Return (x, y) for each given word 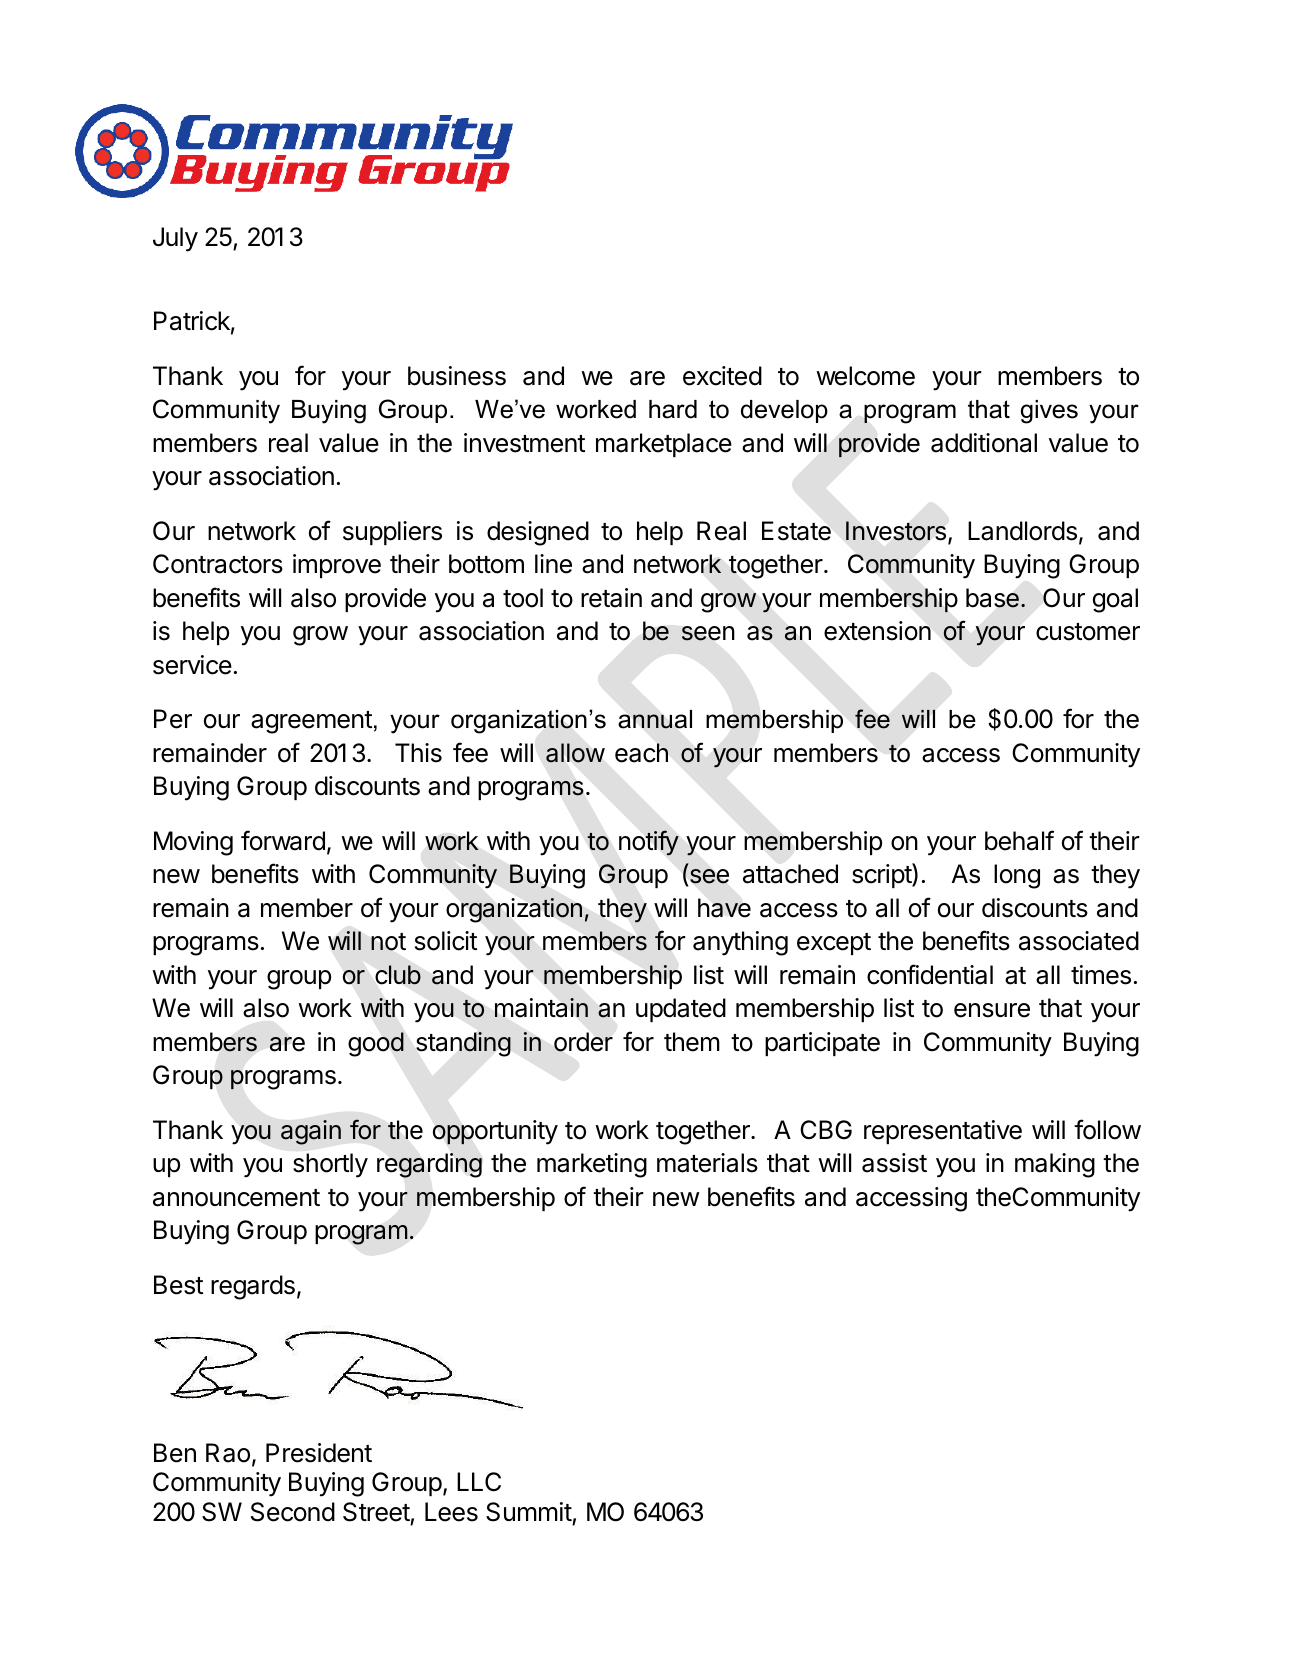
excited (722, 376)
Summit (529, 1512)
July (175, 239)
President (319, 1453)
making (1055, 1165)
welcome (865, 376)
